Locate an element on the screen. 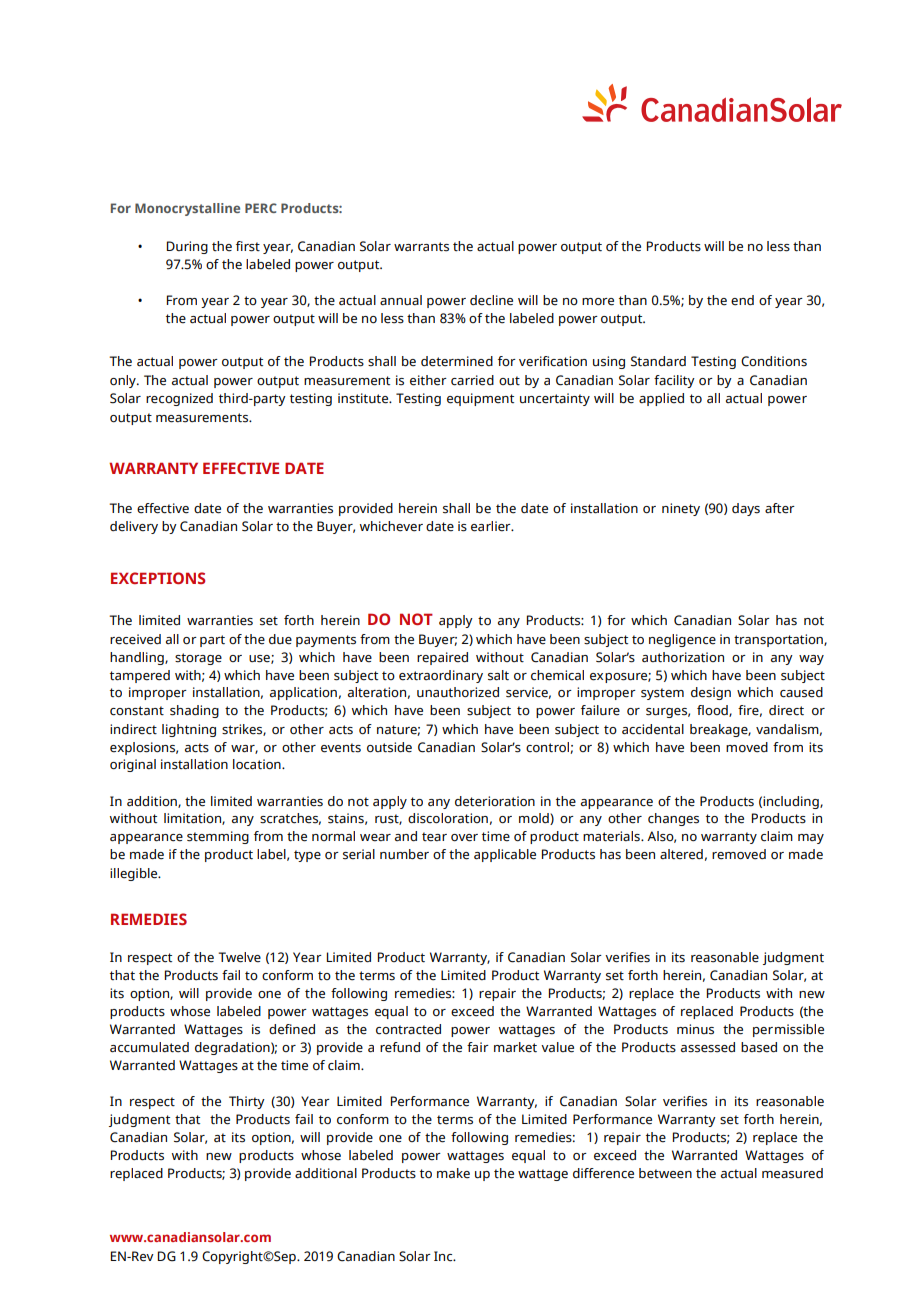  earlier is located at coordinates (492, 526).
